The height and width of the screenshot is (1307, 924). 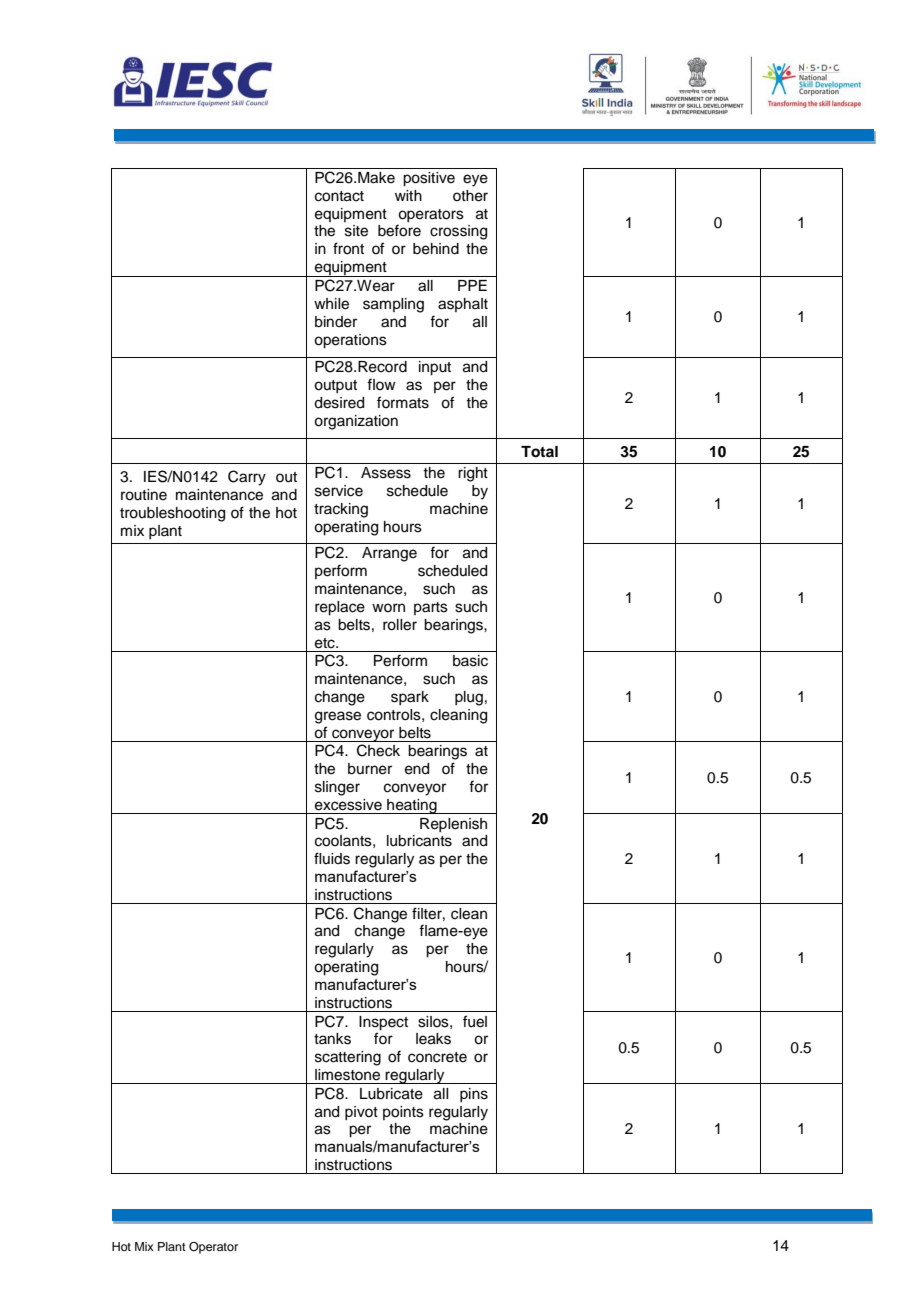 What do you see at coordinates (348, 1058) in the screenshot?
I see `scattering` at bounding box center [348, 1058].
